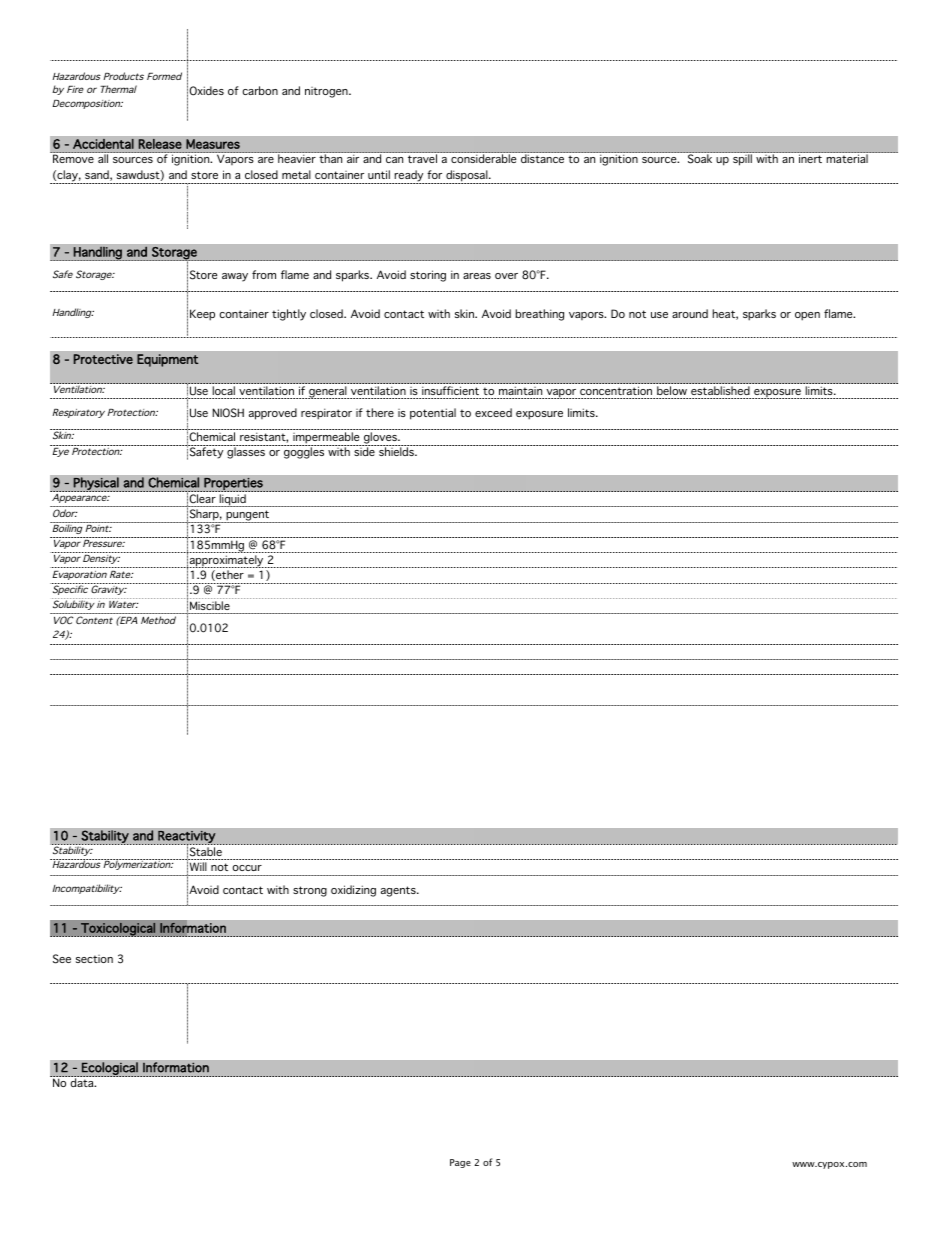 Image resolution: width=952 pixels, height=1233 pixels. What do you see at coordinates (83, 1082) in the screenshot?
I see `data` at bounding box center [83, 1082].
